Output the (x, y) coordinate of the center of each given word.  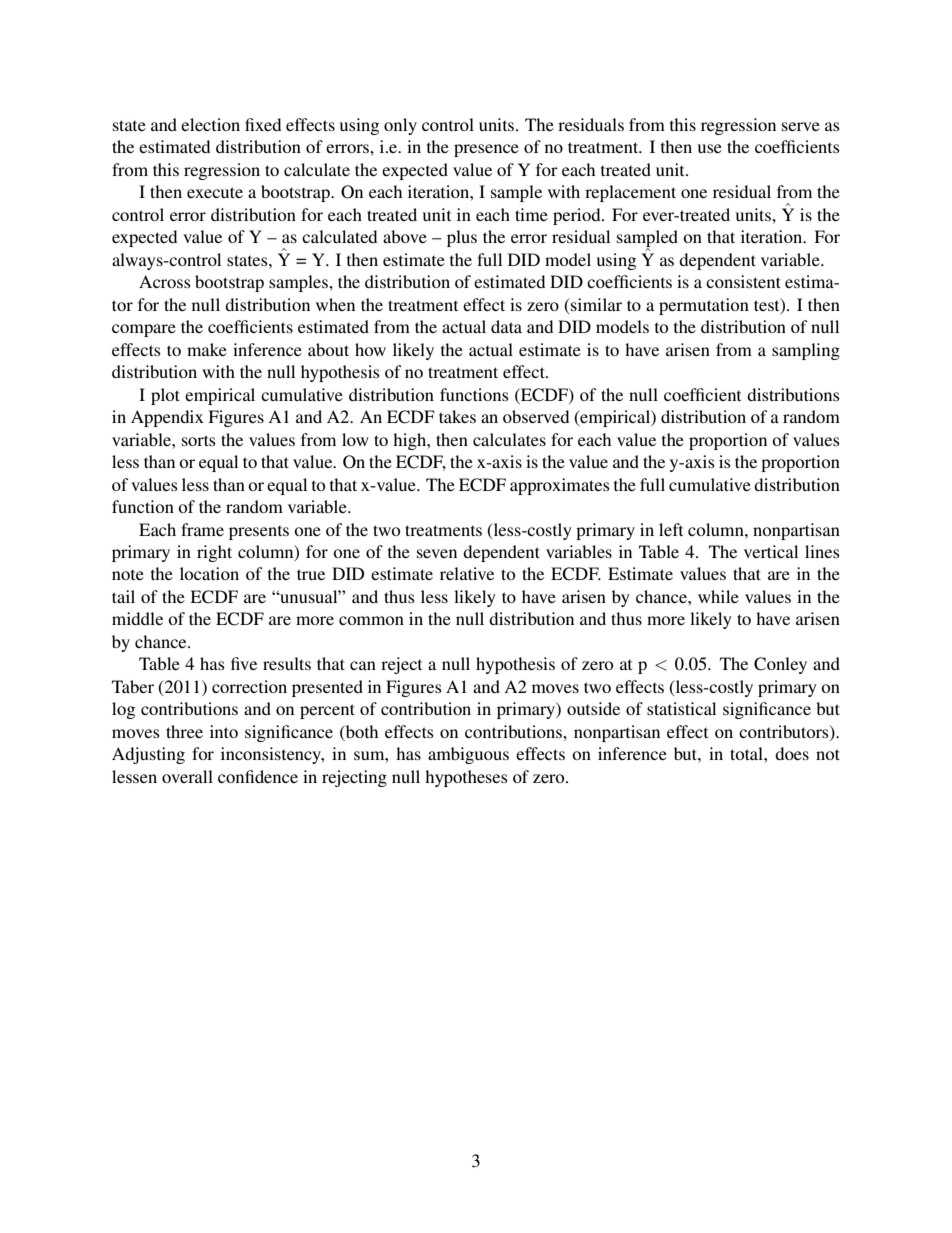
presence (486, 150)
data (506, 326)
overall (187, 776)
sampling (806, 351)
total (747, 753)
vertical (771, 551)
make (207, 349)
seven (437, 553)
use (710, 148)
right (214, 553)
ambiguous (468, 755)
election (210, 124)
